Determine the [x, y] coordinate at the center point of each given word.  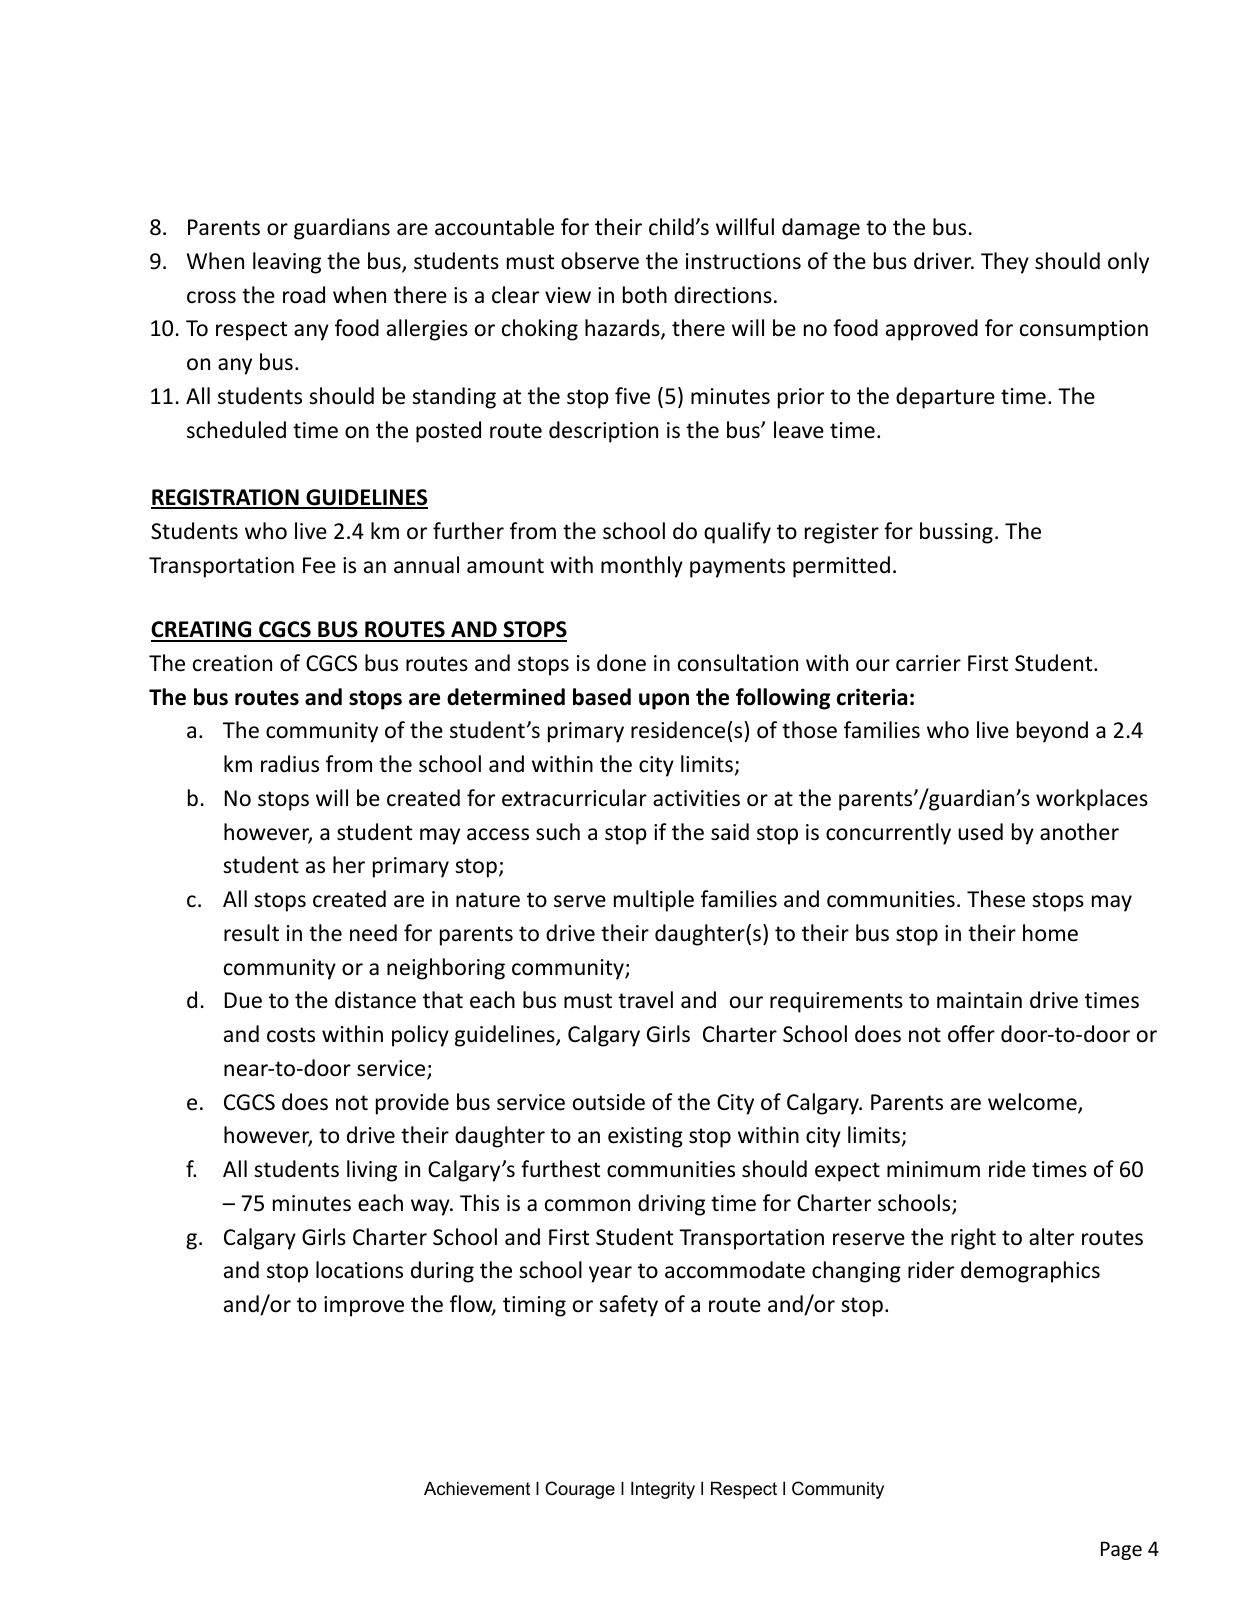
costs [291, 1035]
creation [232, 663]
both [645, 295]
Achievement [477, 1489]
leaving [287, 263]
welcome [1033, 1103]
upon [664, 701]
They [1005, 263]
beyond [1052, 732]
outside [609, 1102]
